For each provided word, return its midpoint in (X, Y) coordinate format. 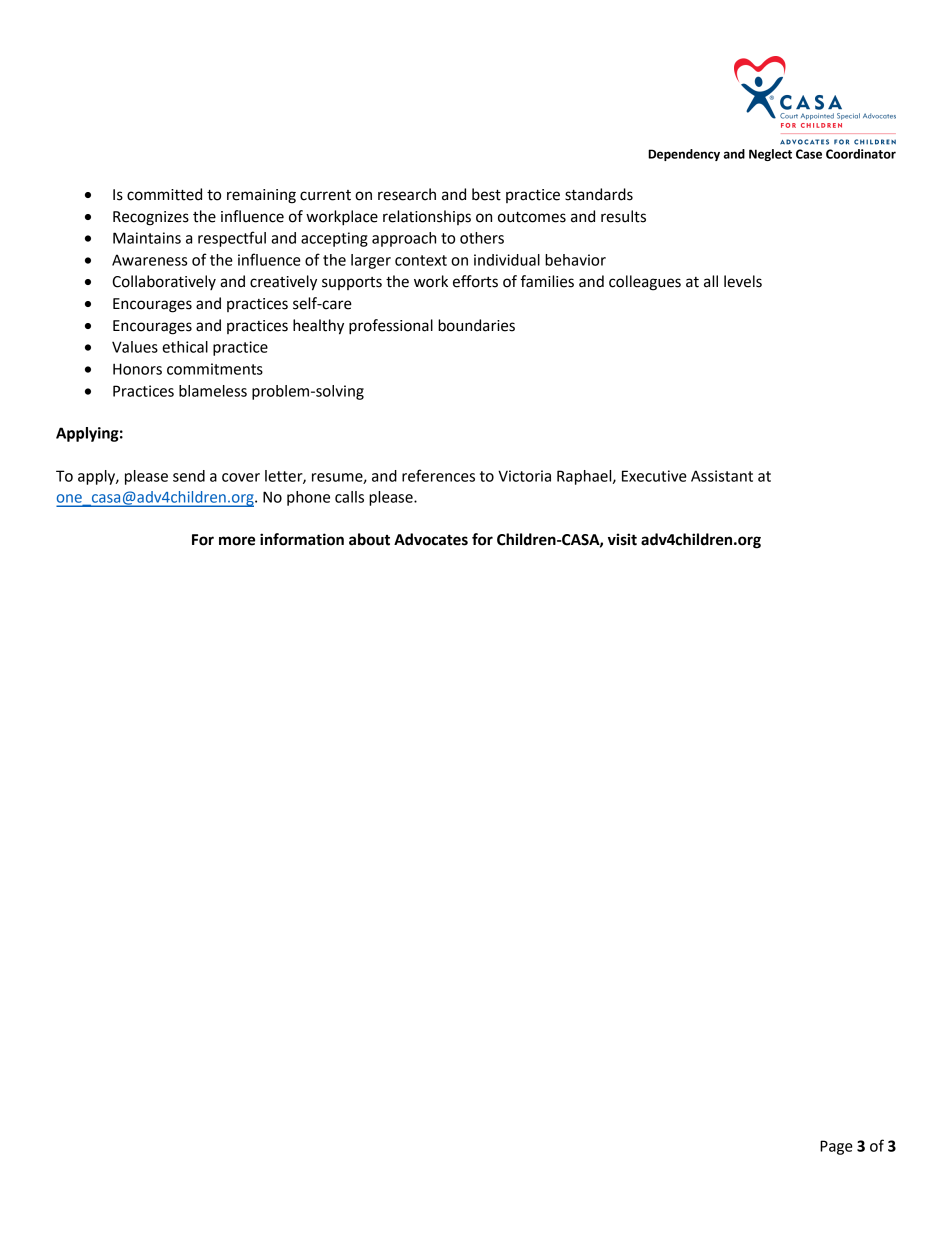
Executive (654, 476)
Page (836, 1147)
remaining (261, 196)
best (486, 194)
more (237, 541)
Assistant (722, 476)
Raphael (585, 477)
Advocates (431, 539)
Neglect (770, 155)
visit (622, 539)
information (302, 539)
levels (743, 281)
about (369, 539)
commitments (215, 369)
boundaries (476, 325)
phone (308, 498)
